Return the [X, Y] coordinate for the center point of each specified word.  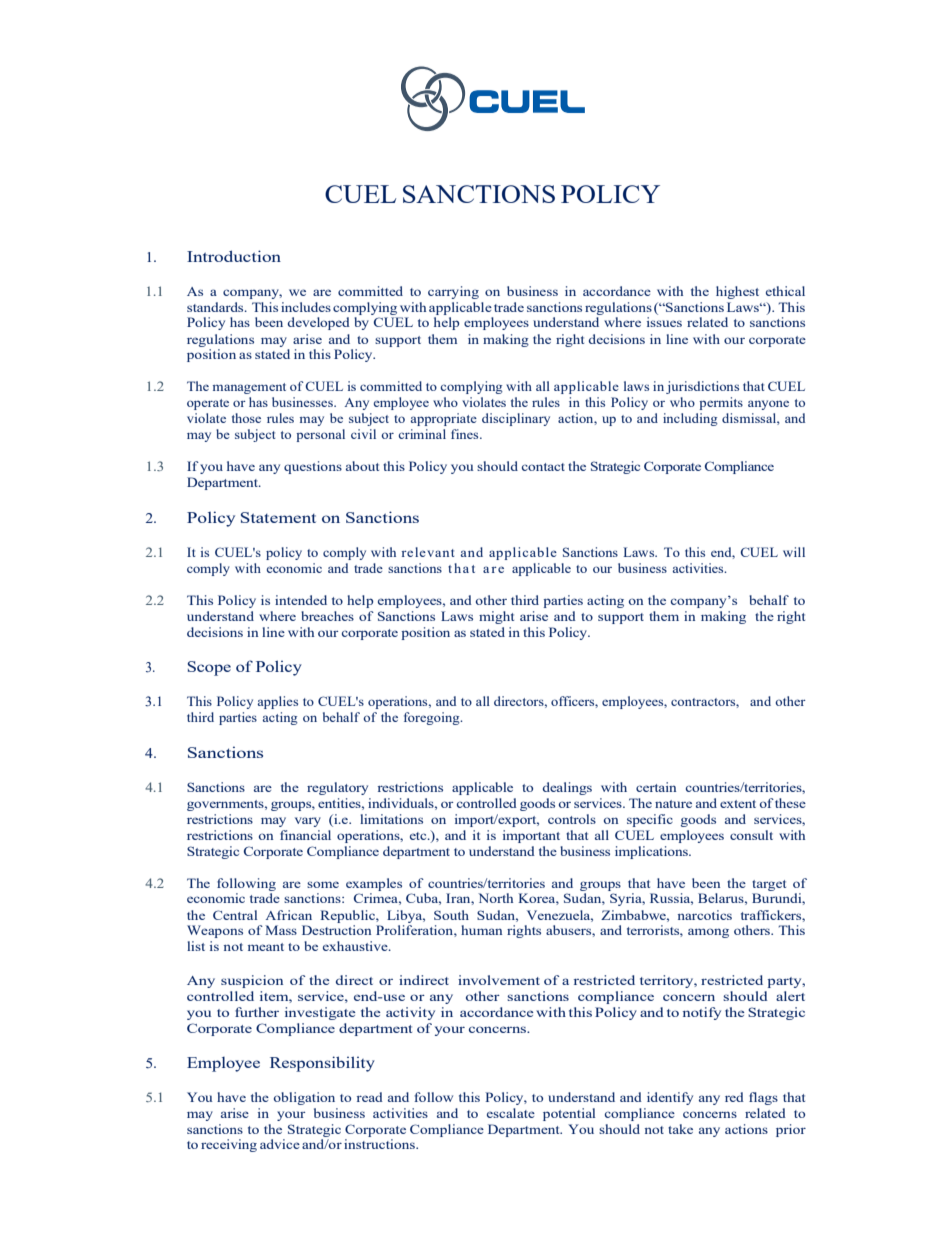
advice [280, 1144]
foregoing [433, 718]
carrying [453, 292]
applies [277, 702]
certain [656, 787]
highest [737, 292]
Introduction [234, 256]
